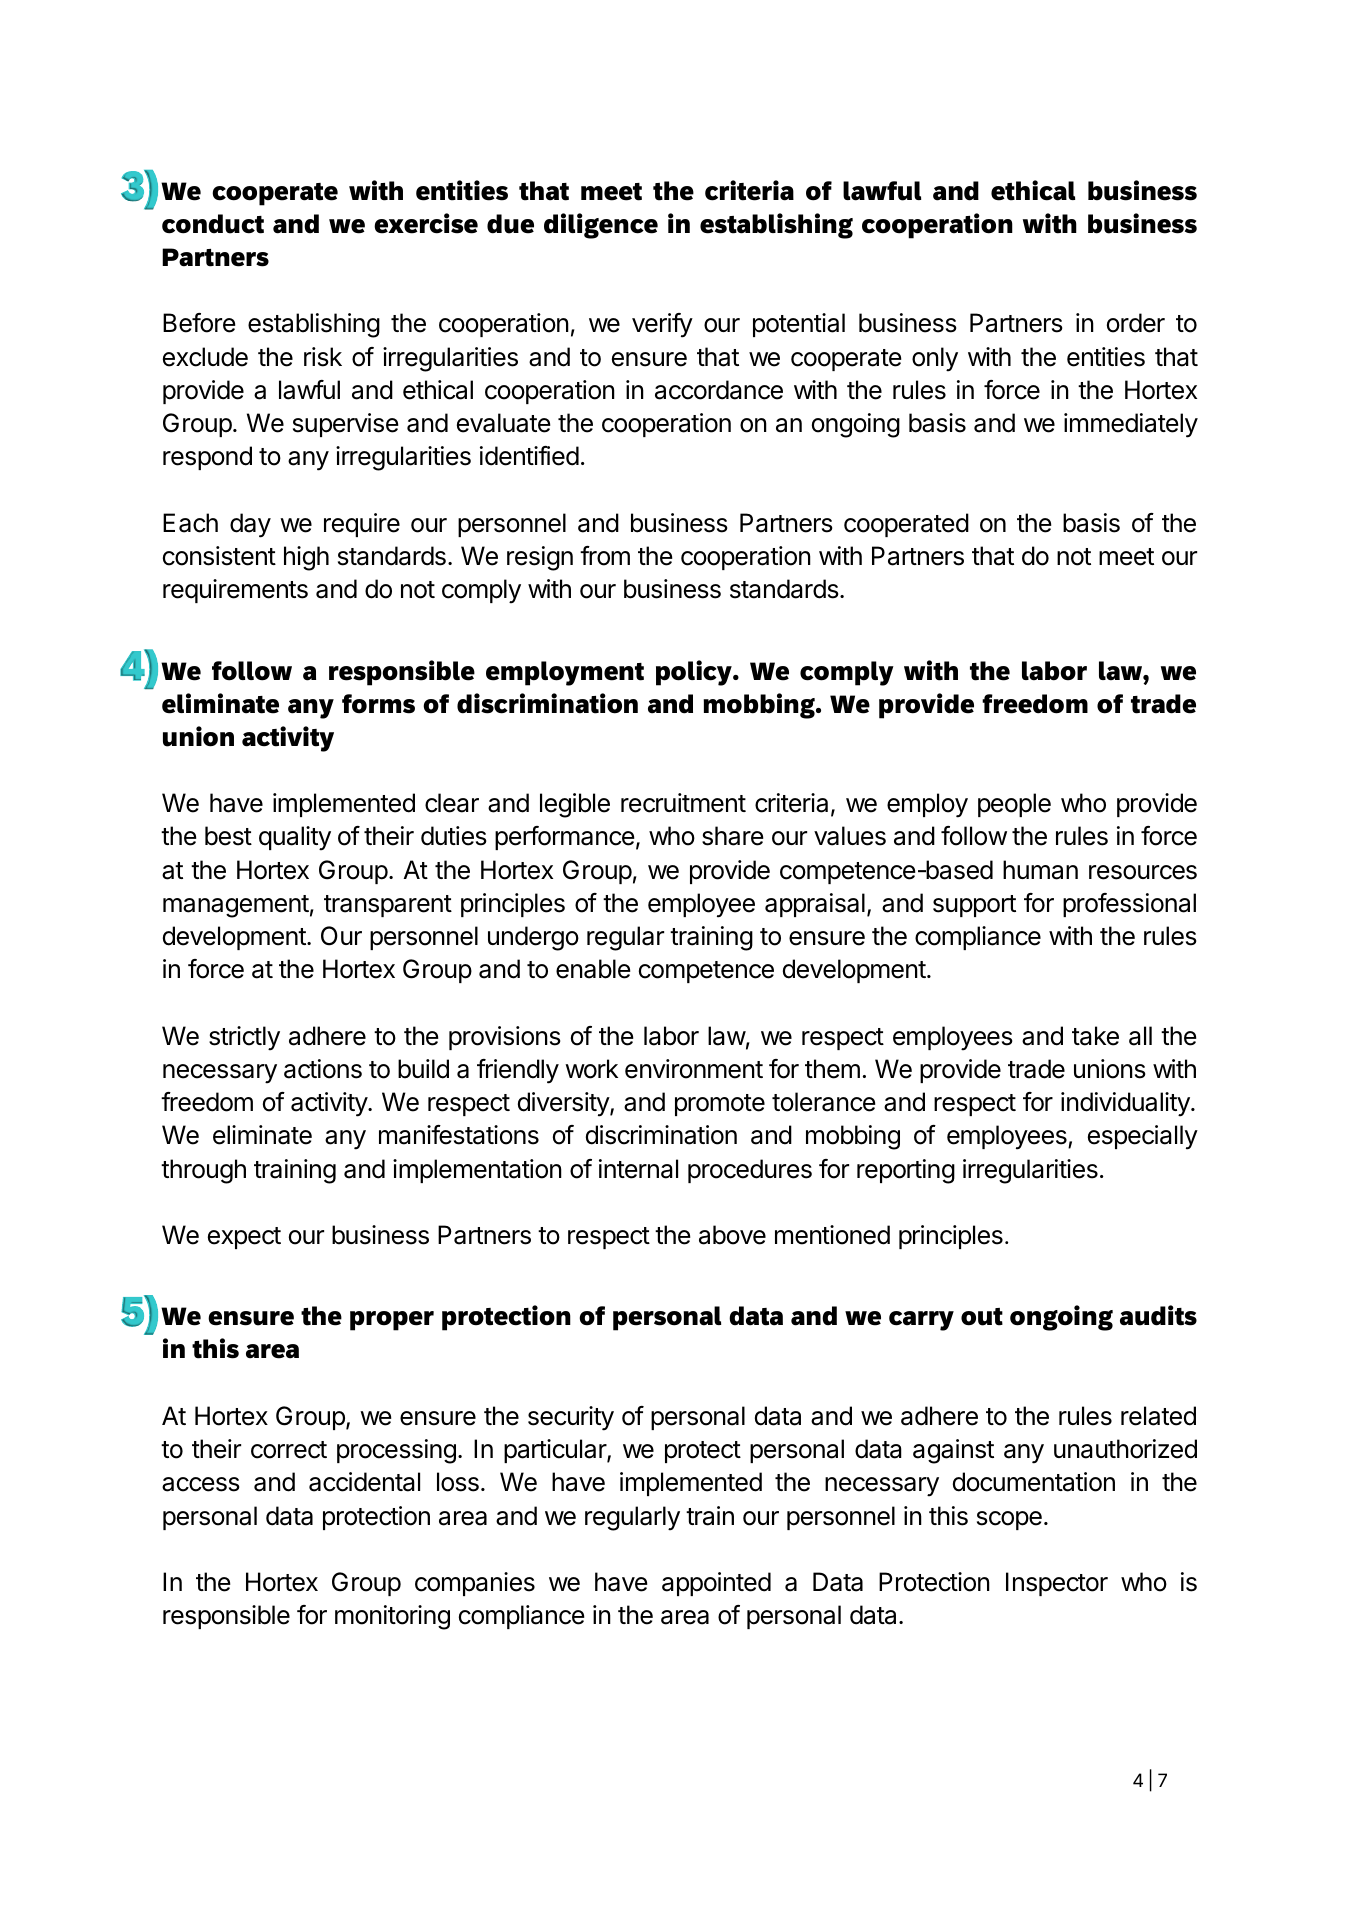  I want to click on policy, so click(695, 673).
